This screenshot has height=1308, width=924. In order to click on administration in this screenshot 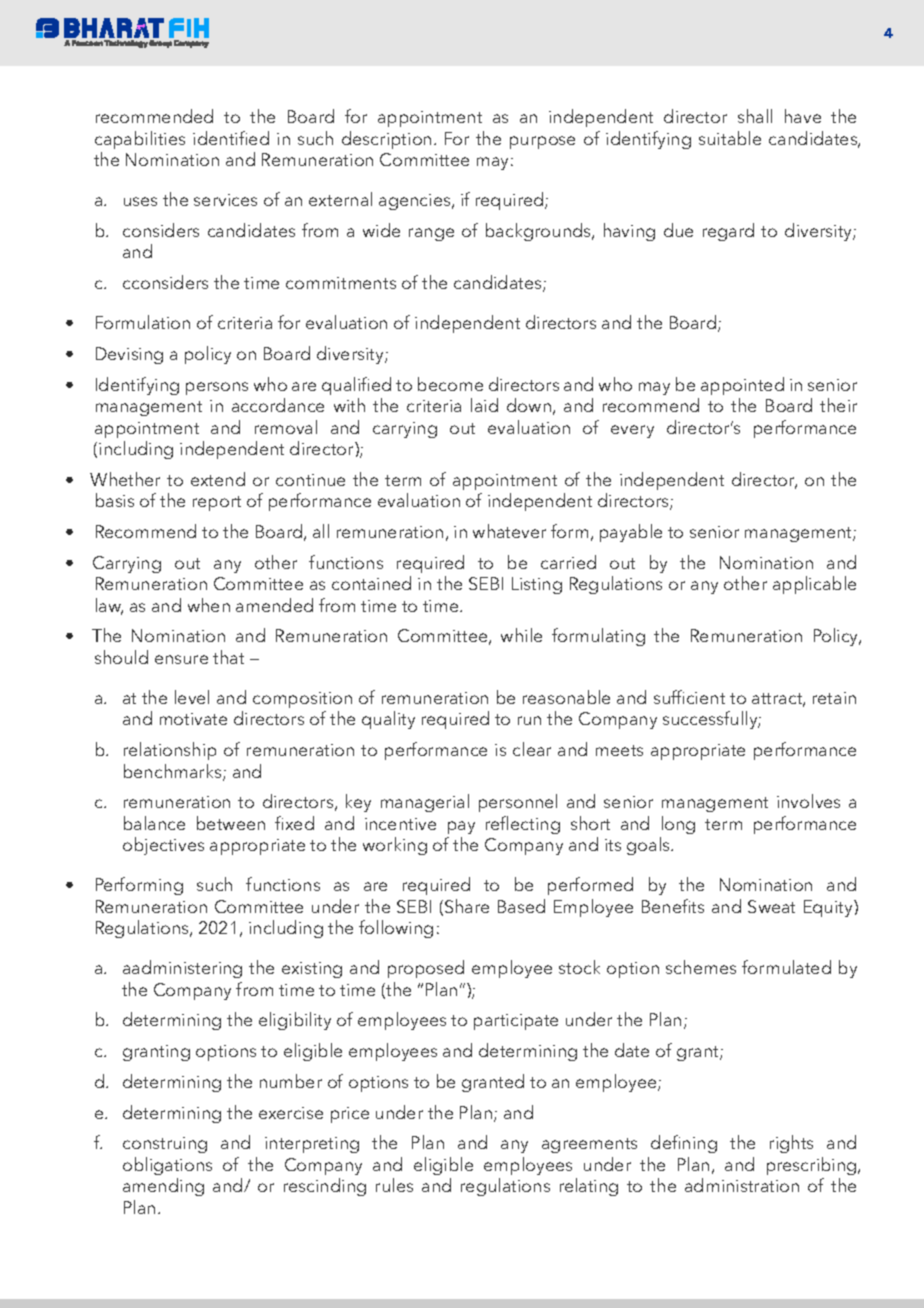, I will do `click(742, 1185)`.
